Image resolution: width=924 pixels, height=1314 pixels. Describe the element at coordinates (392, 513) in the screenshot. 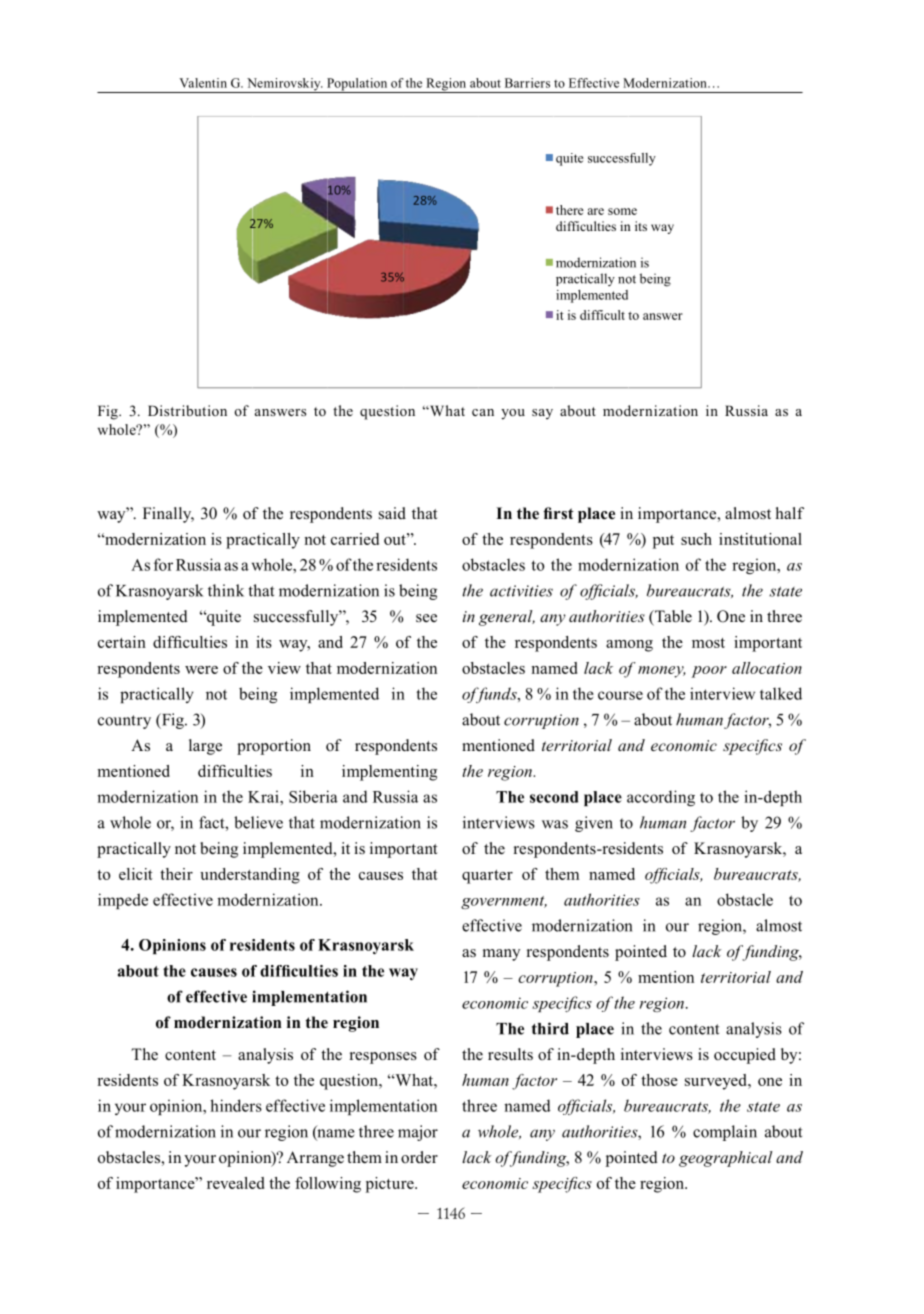

I see `said` at that location.
